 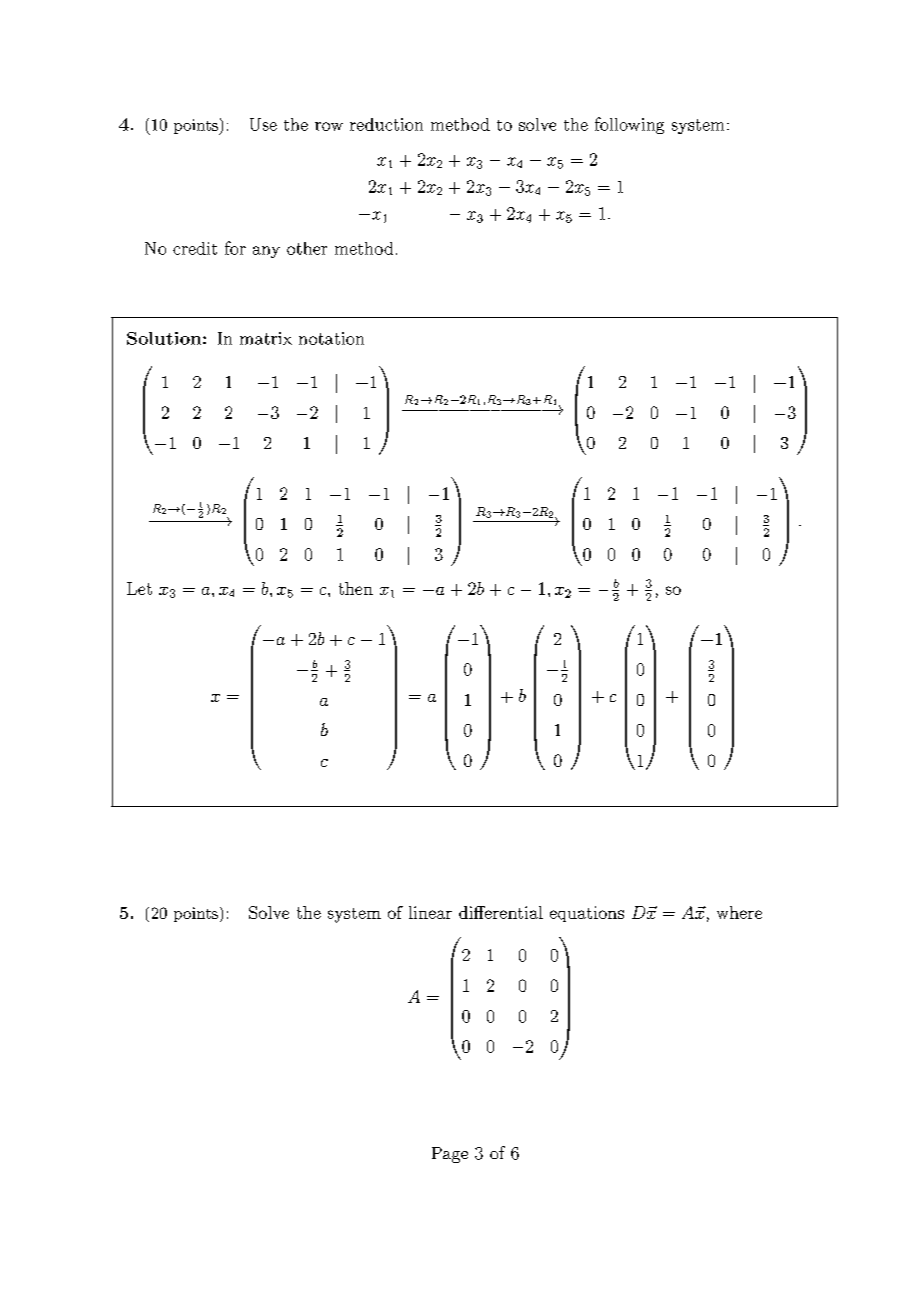 What do you see at coordinates (356, 588) in the image?
I see `then` at bounding box center [356, 588].
